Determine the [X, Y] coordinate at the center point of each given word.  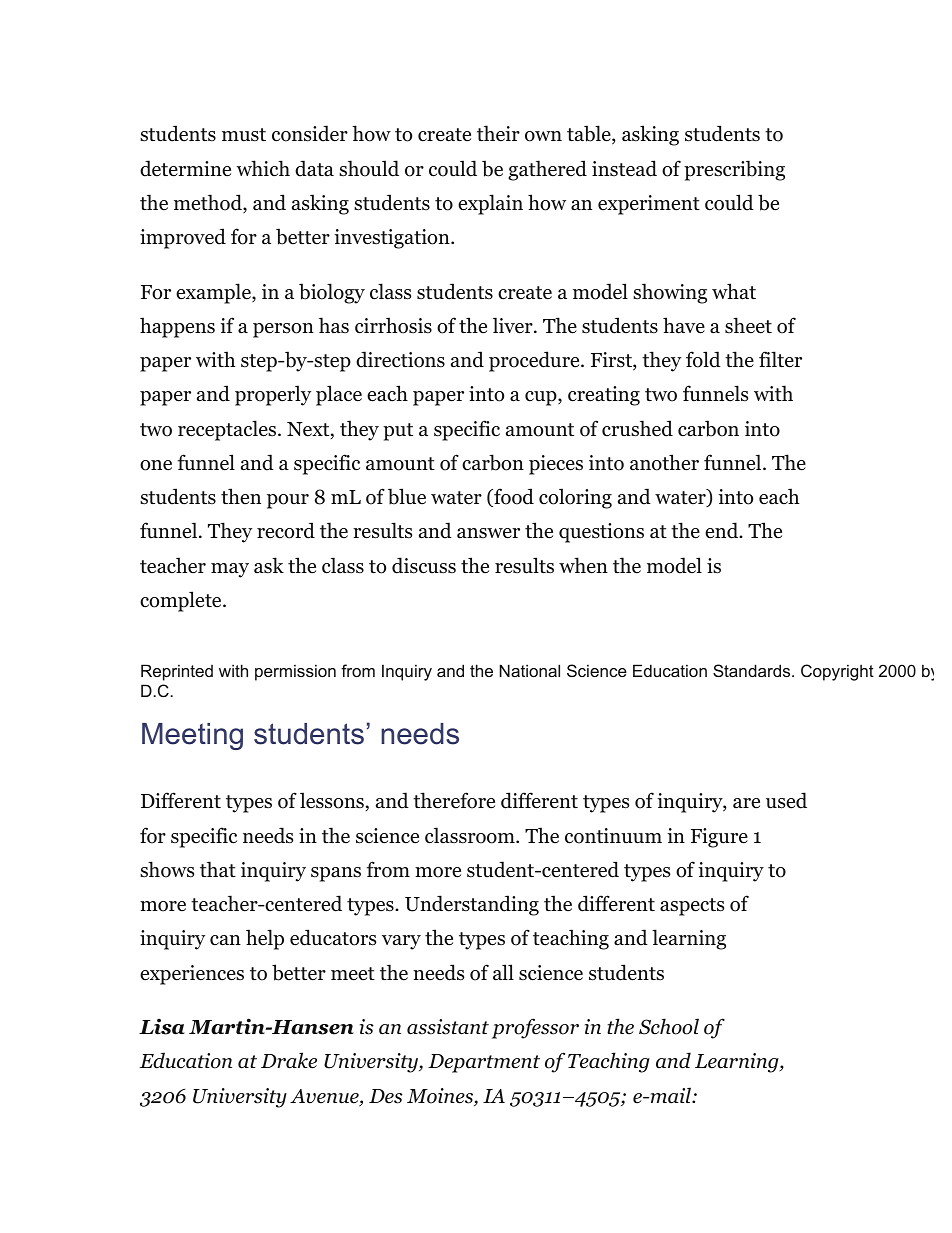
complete [182, 601]
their [498, 133]
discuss [424, 565]
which [263, 168]
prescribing [734, 170]
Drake [289, 1060]
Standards [753, 670]
